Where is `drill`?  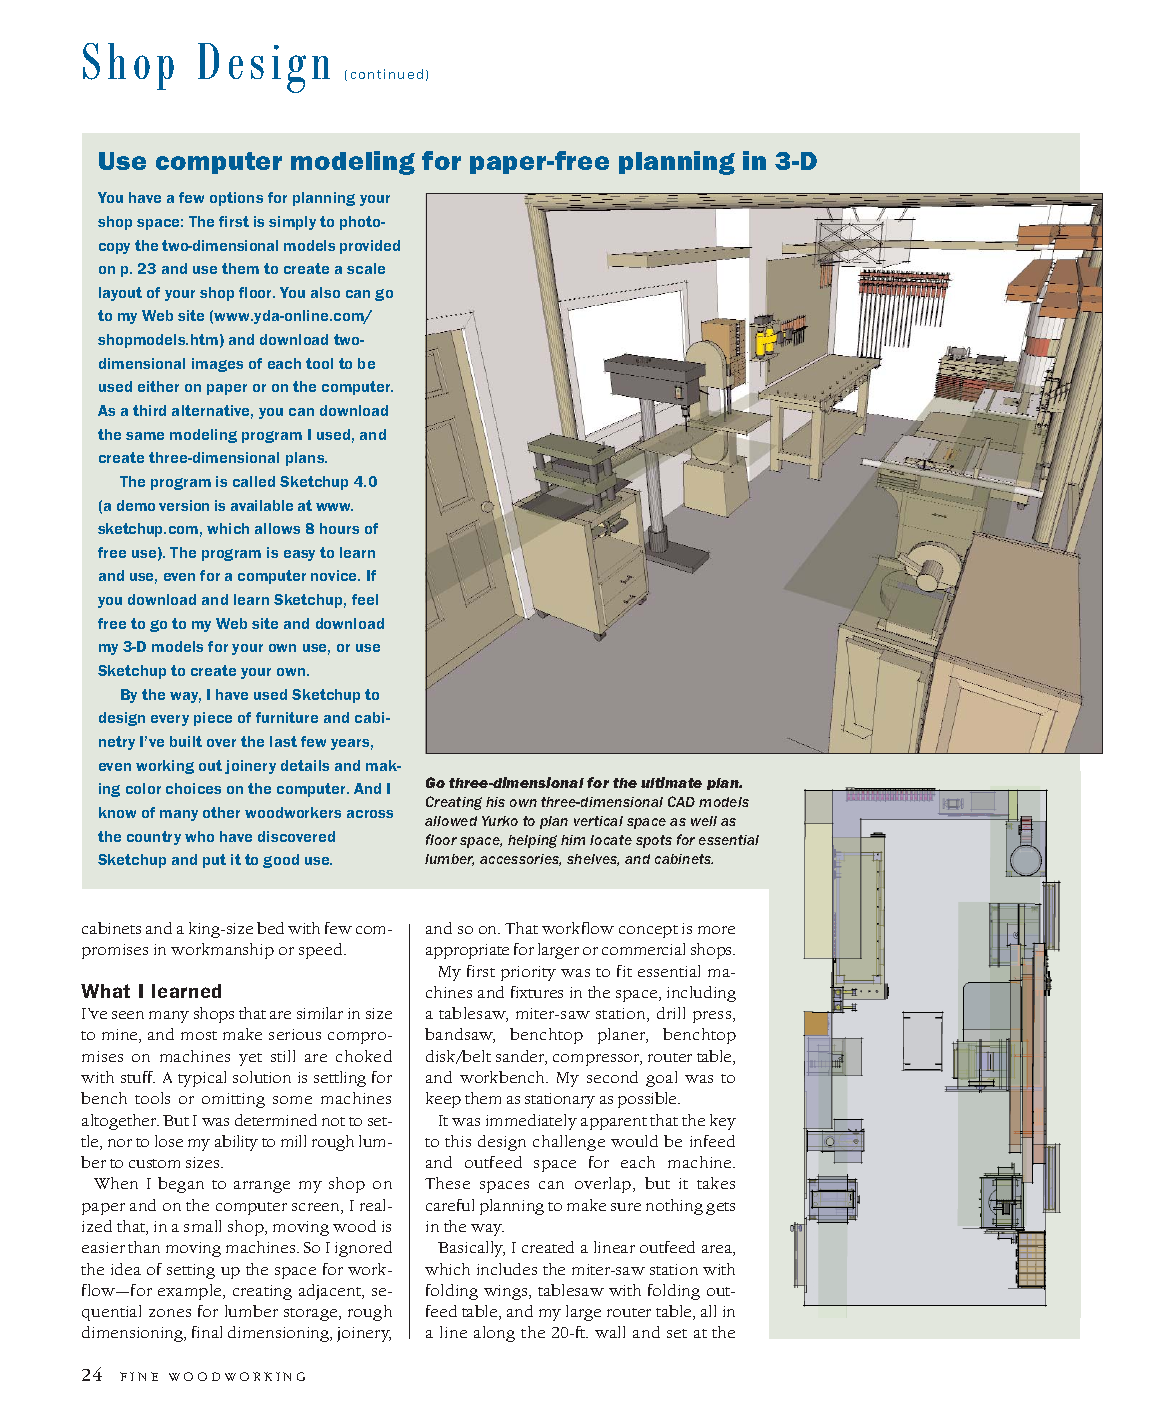 drill is located at coordinates (671, 1013).
